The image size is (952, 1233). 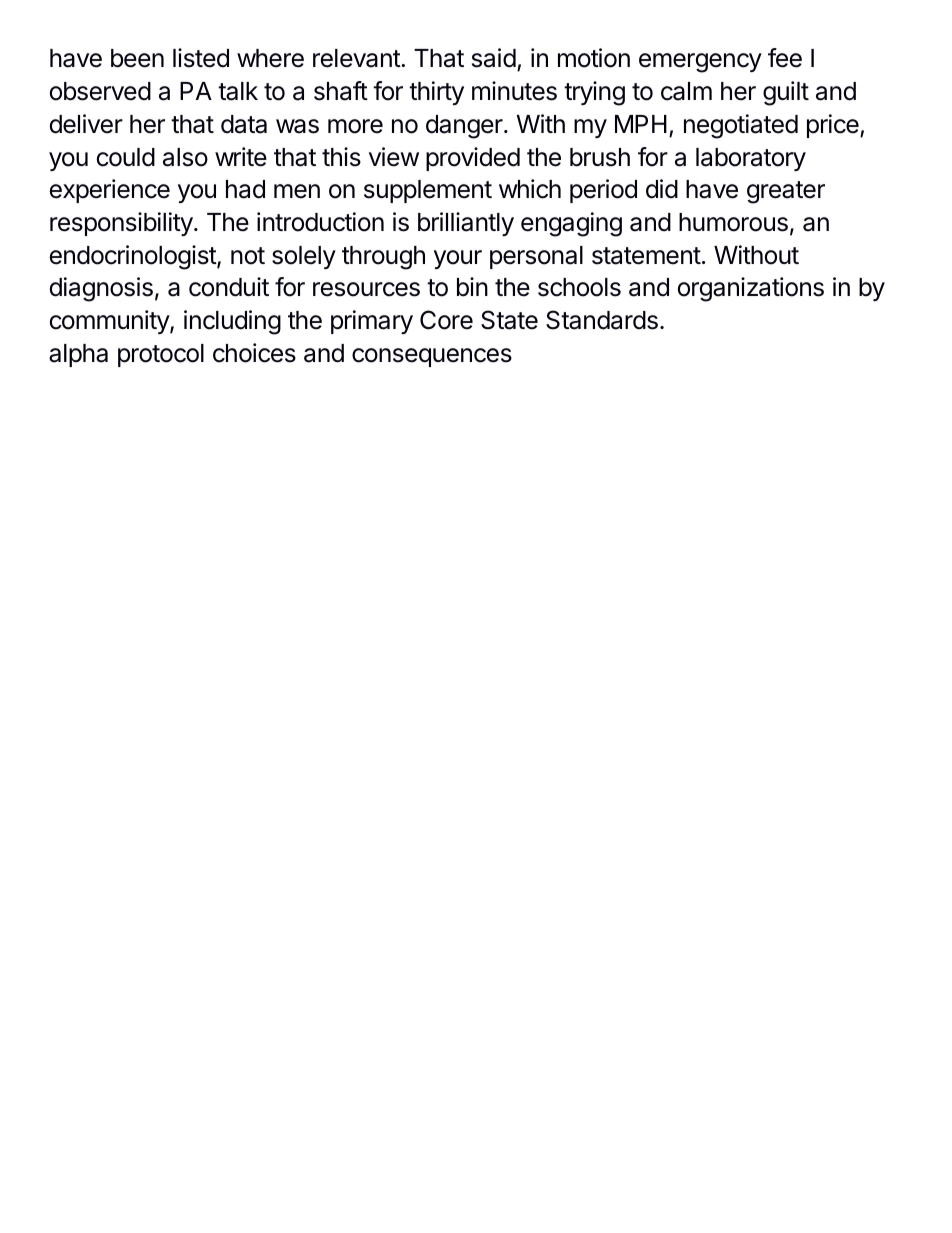 What do you see at coordinates (700, 63) in the page?
I see `emergency` at bounding box center [700, 63].
